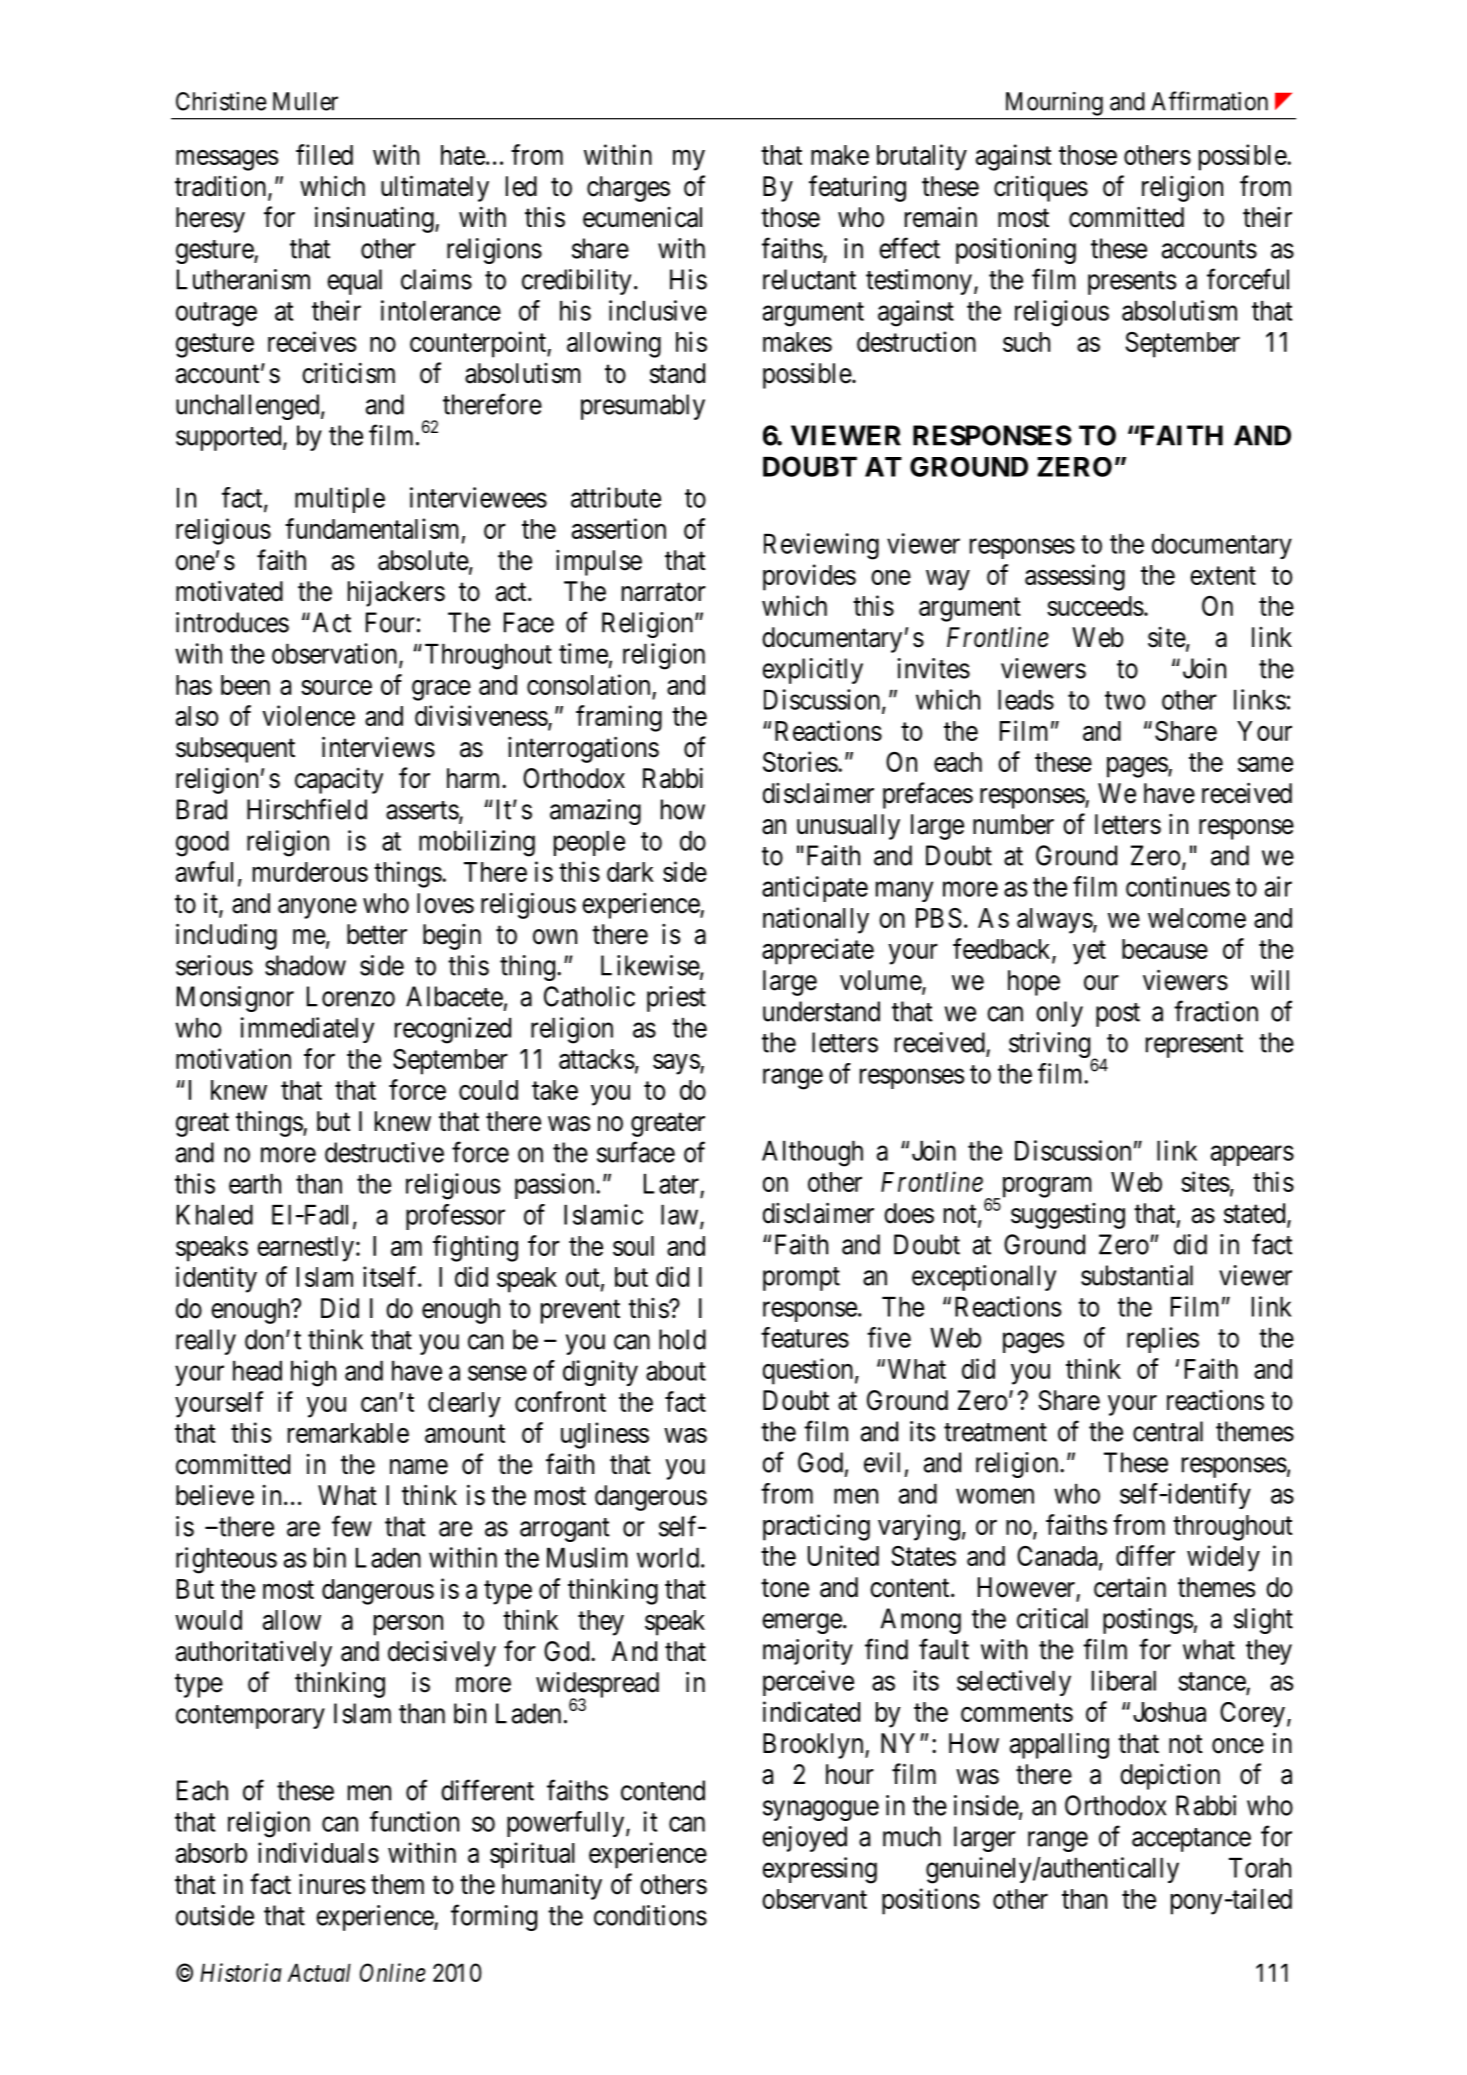 This document has height=2075, width=1467. Describe the element at coordinates (313, 1373) in the document. I see `high` at that location.
